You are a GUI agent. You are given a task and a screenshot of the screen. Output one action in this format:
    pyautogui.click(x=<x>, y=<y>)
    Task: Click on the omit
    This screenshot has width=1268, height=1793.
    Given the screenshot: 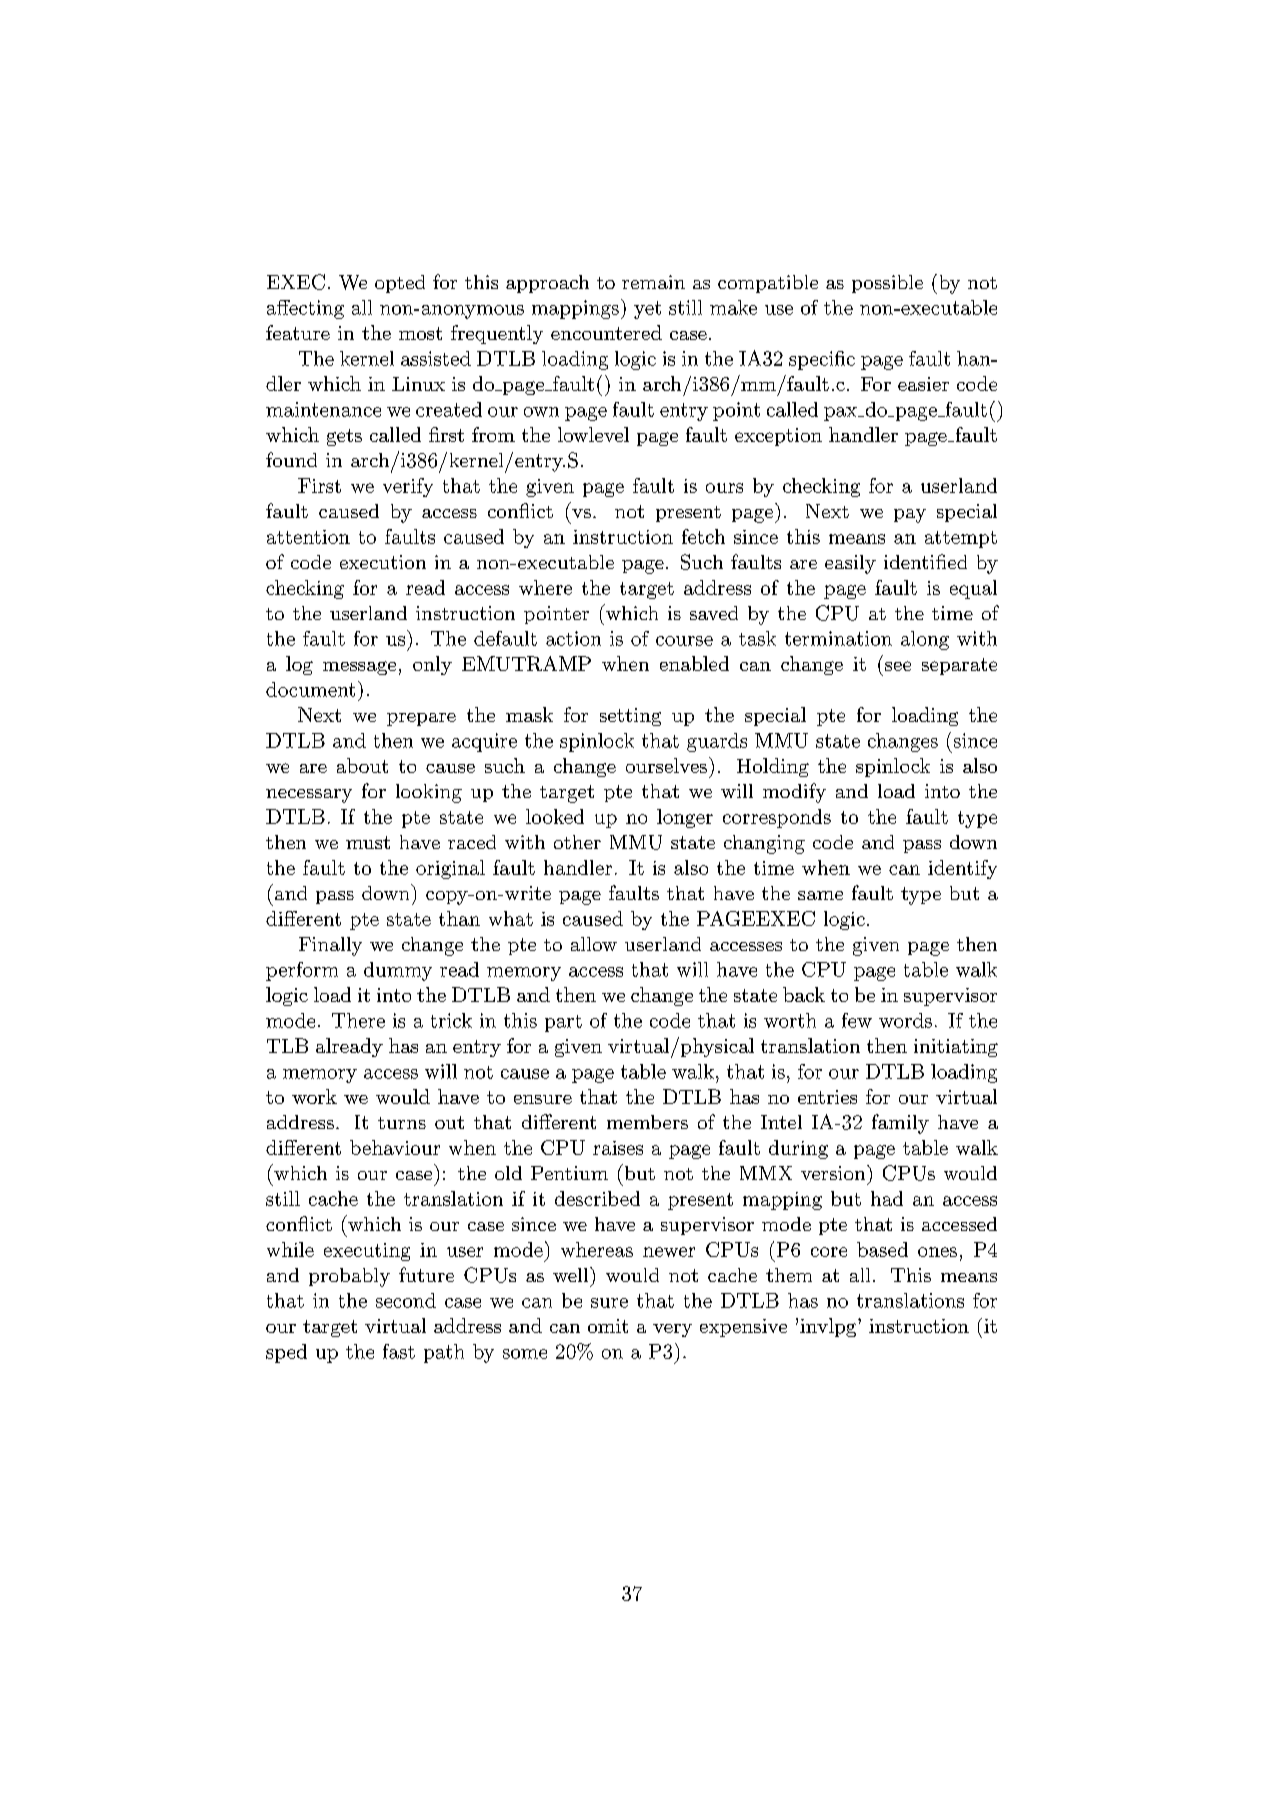 What is the action you would take?
    pyautogui.click(x=608, y=1326)
